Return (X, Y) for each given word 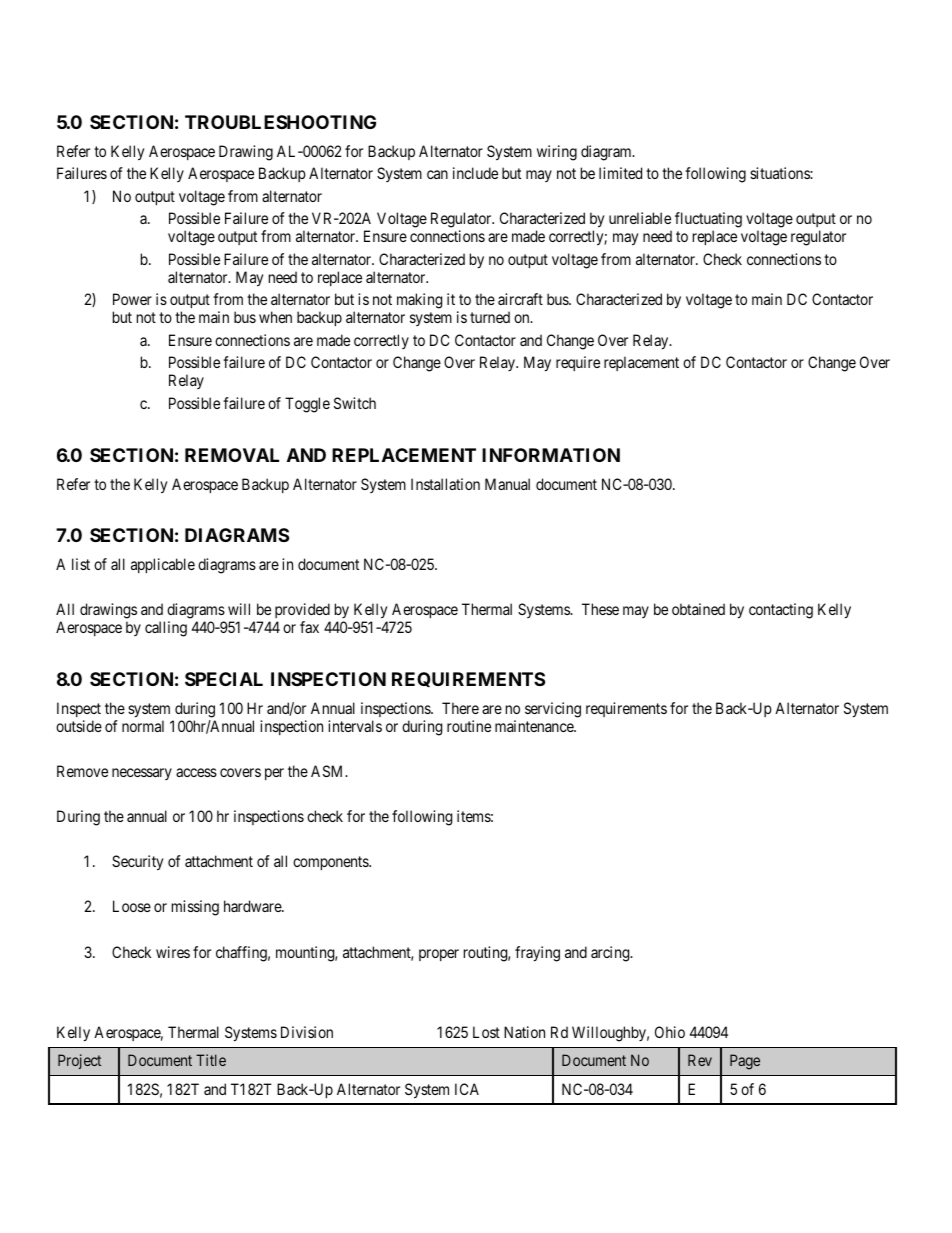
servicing (553, 710)
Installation (445, 484)
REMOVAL (232, 455)
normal (143, 726)
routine (469, 726)
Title (211, 1060)
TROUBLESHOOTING (280, 122)
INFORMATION (551, 455)
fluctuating (708, 221)
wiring (557, 153)
